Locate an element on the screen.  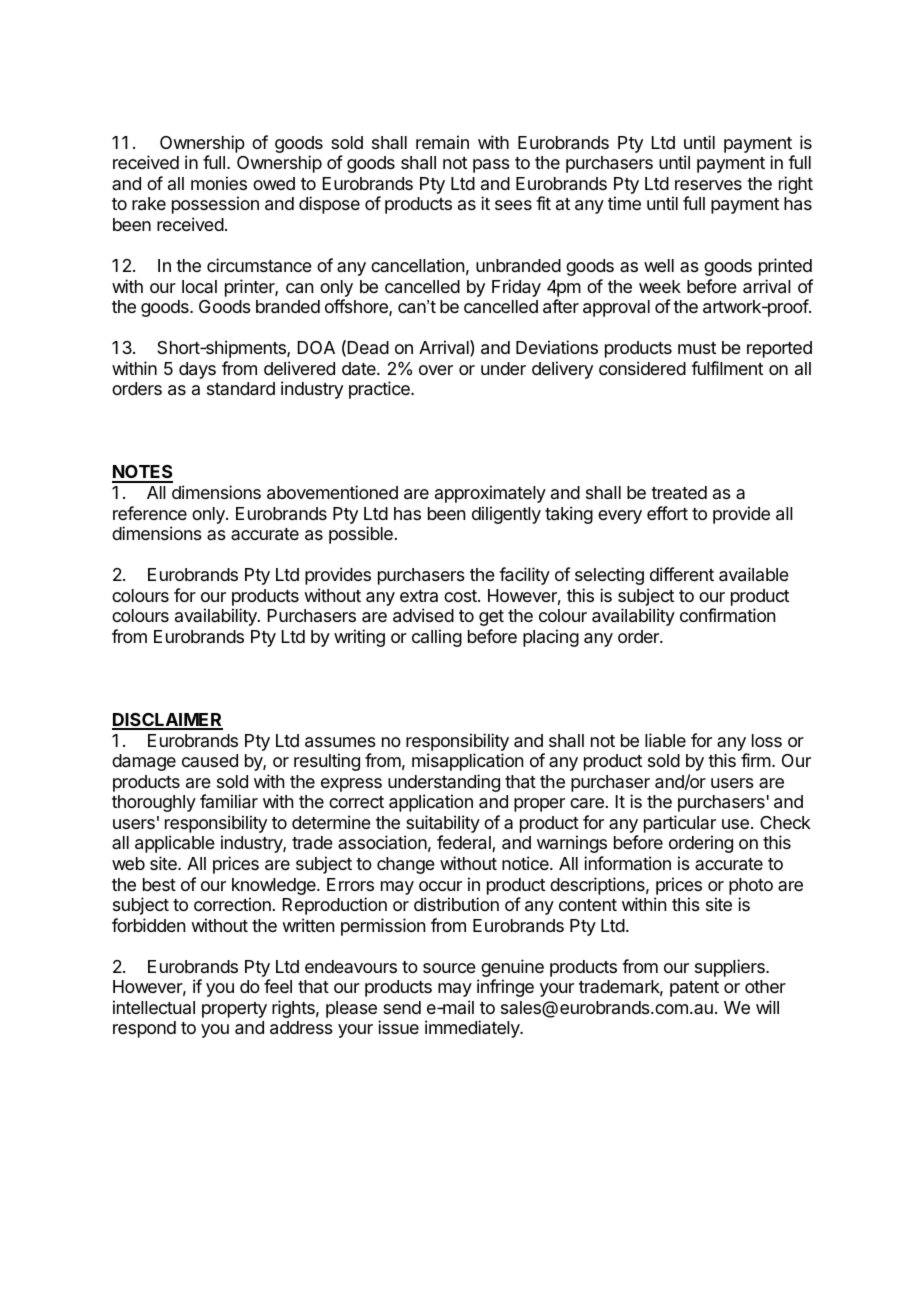
liable is located at coordinates (665, 740).
